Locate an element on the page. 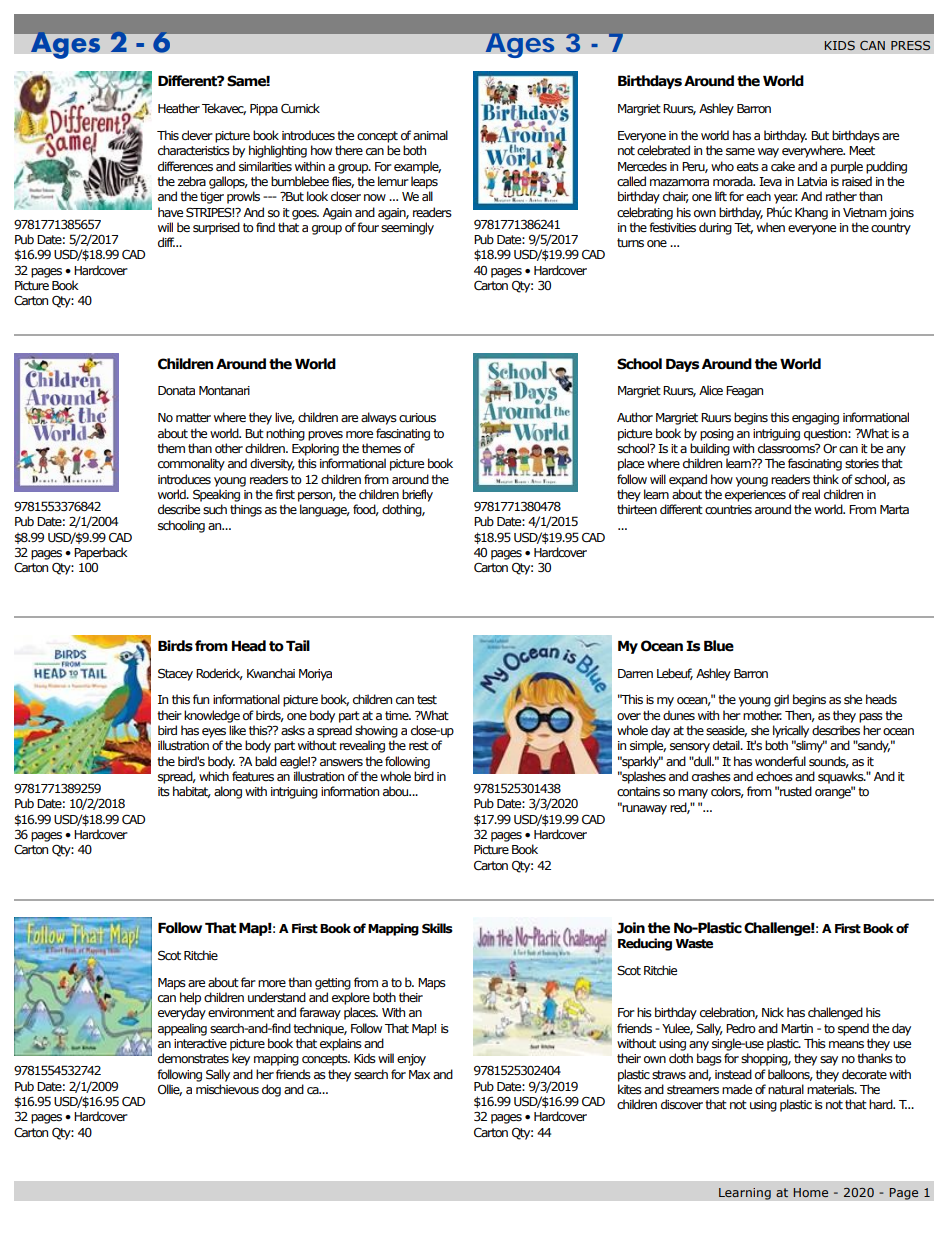  PRESS is located at coordinates (910, 45).
